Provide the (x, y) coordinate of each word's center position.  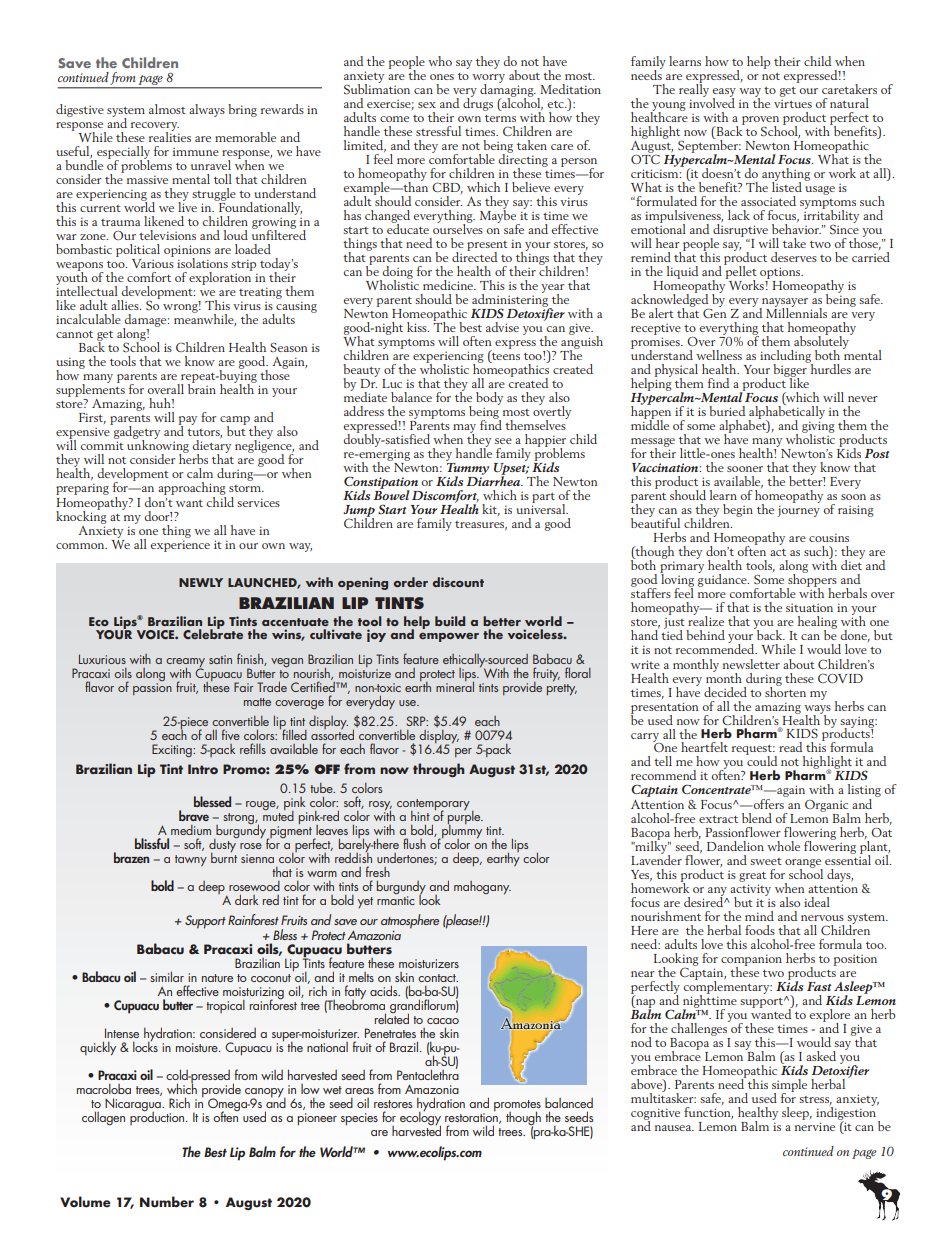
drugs (478, 103)
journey (798, 511)
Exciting (173, 750)
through (439, 770)
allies (126, 305)
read (790, 747)
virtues (793, 104)
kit (491, 510)
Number (167, 1202)
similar (167, 976)
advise (502, 327)
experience (180, 546)
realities (170, 136)
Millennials (796, 312)
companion (751, 961)
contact (438, 978)
